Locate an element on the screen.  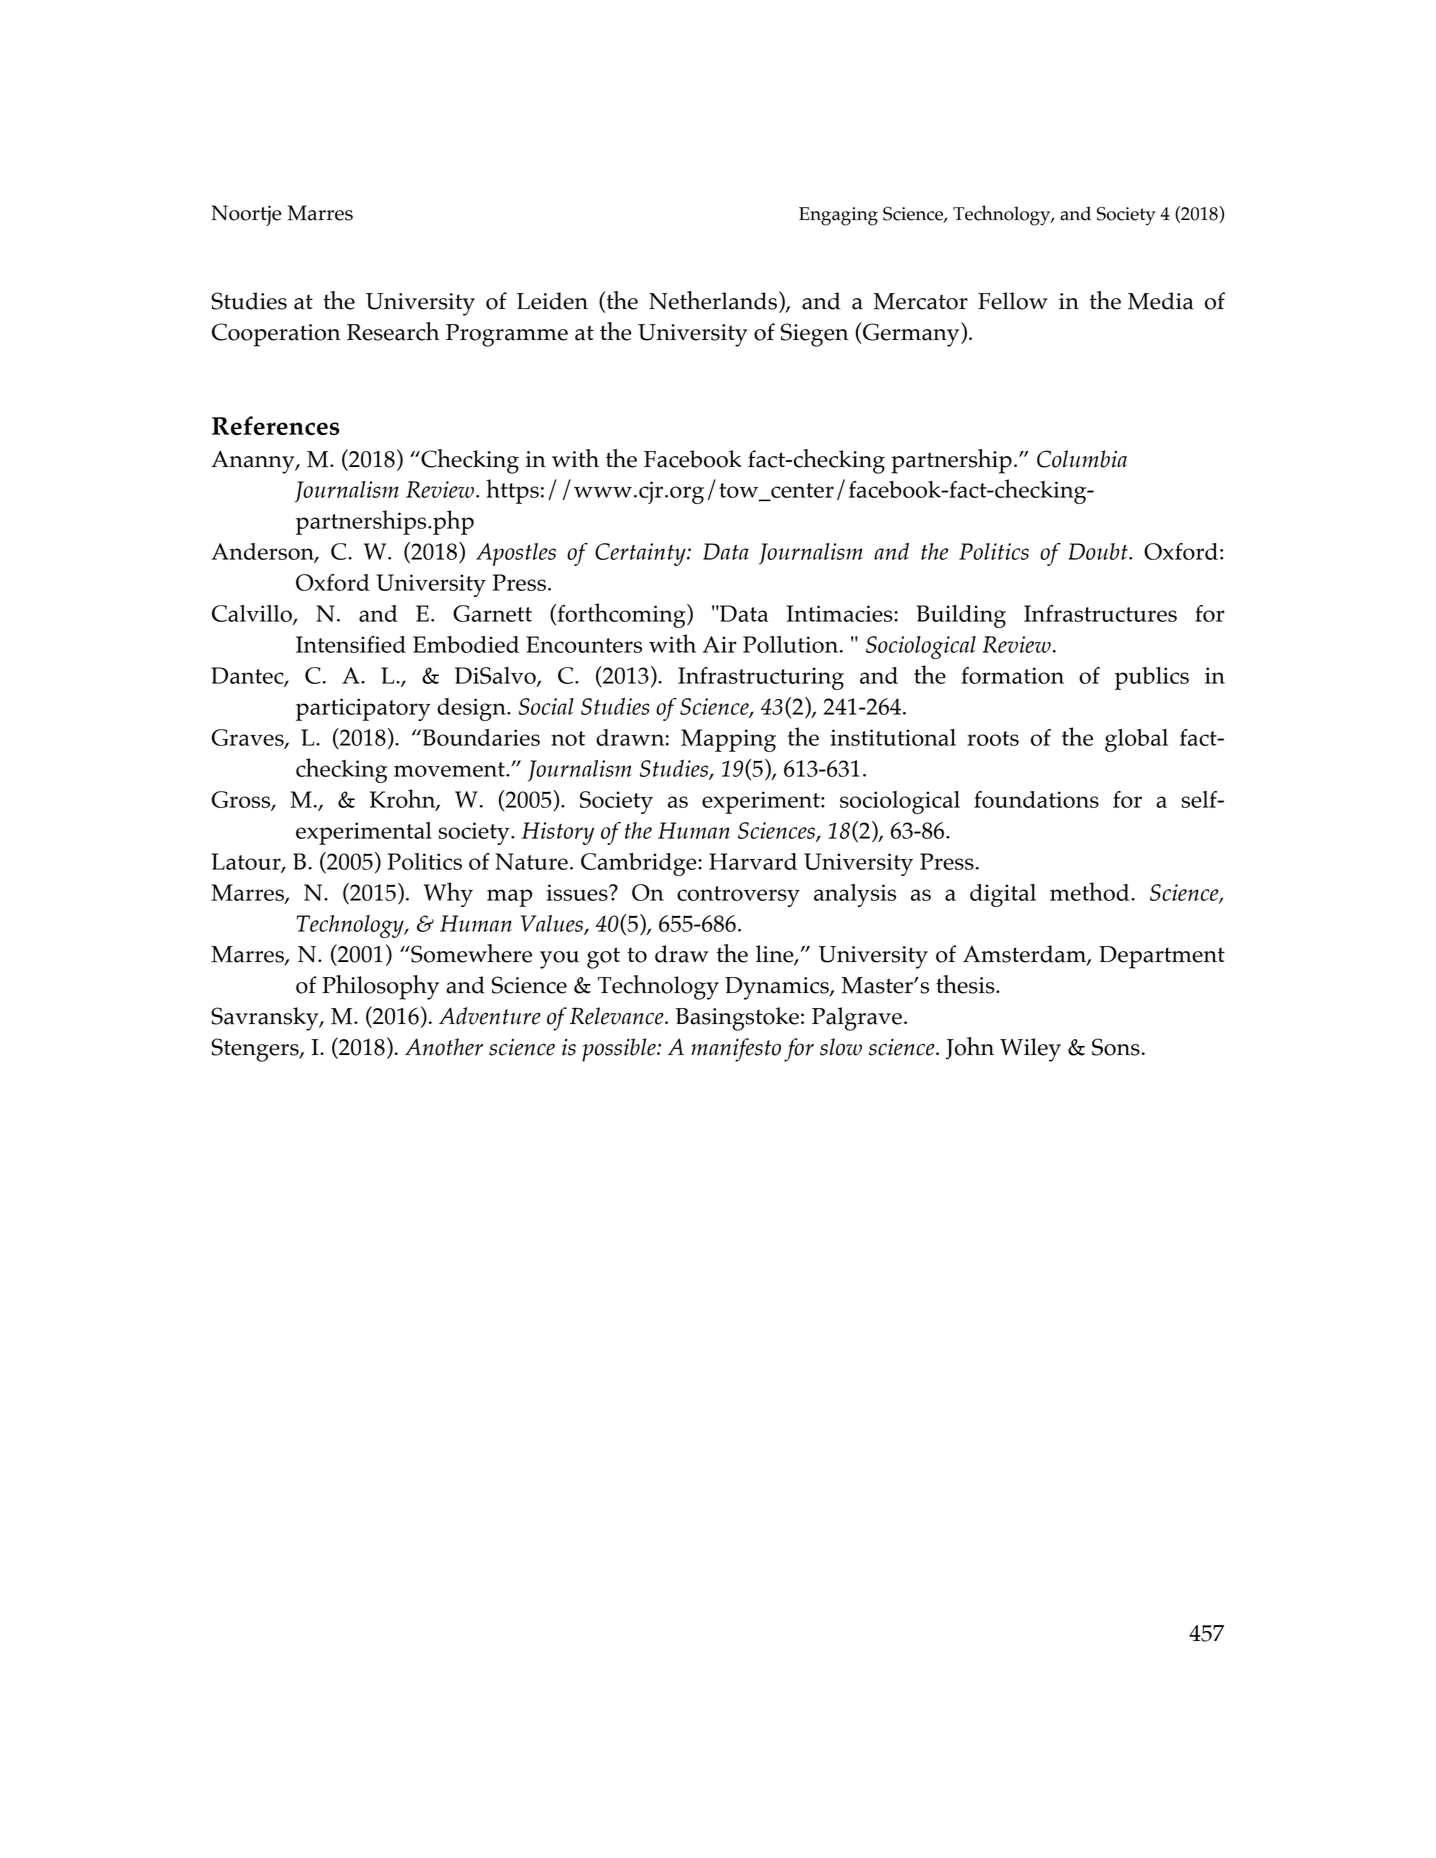
manifesto is located at coordinates (736, 1050).
